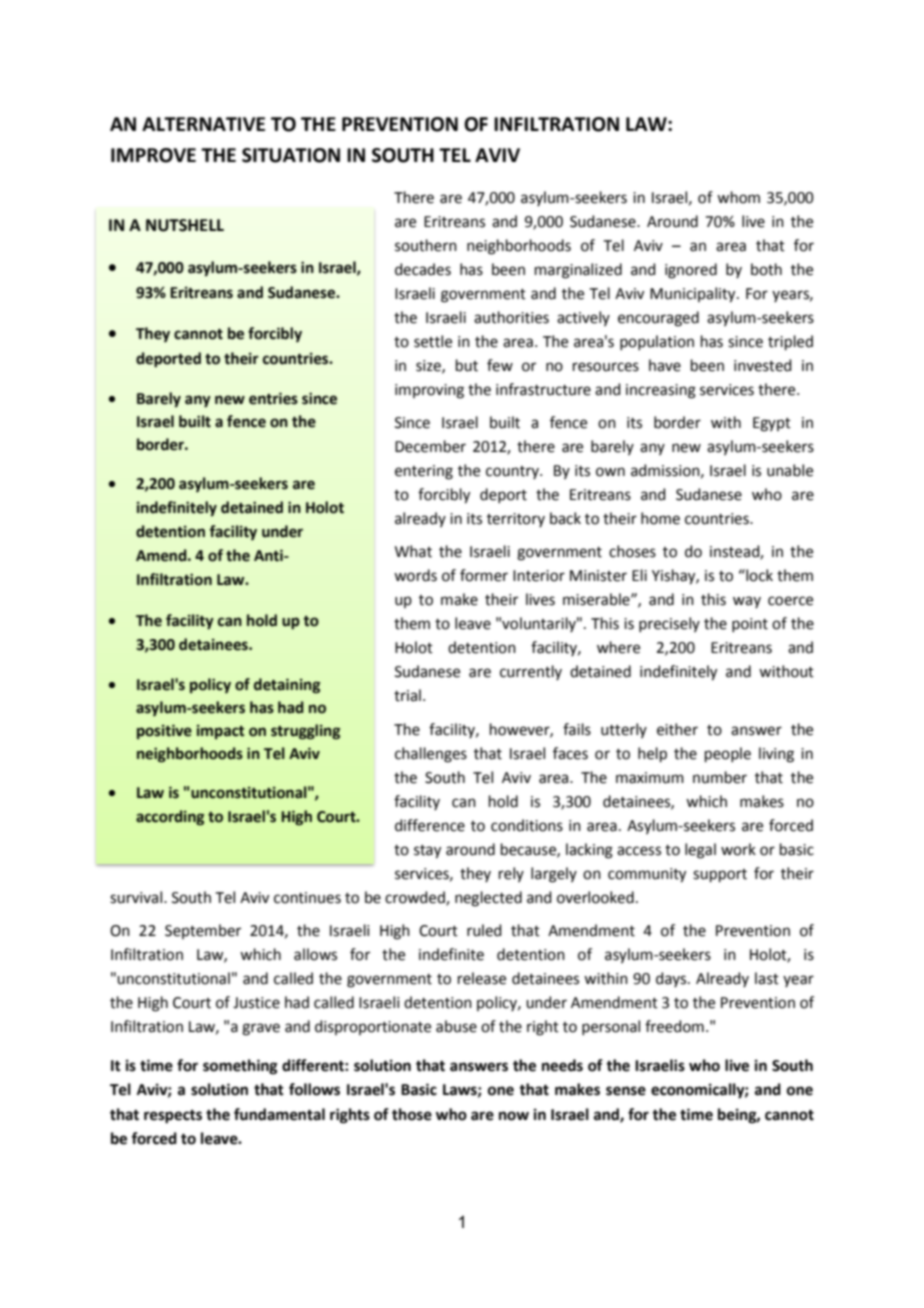 The height and width of the page is (1308, 924). Describe the element at coordinates (287, 685) in the page. I see `detaining` at that location.
